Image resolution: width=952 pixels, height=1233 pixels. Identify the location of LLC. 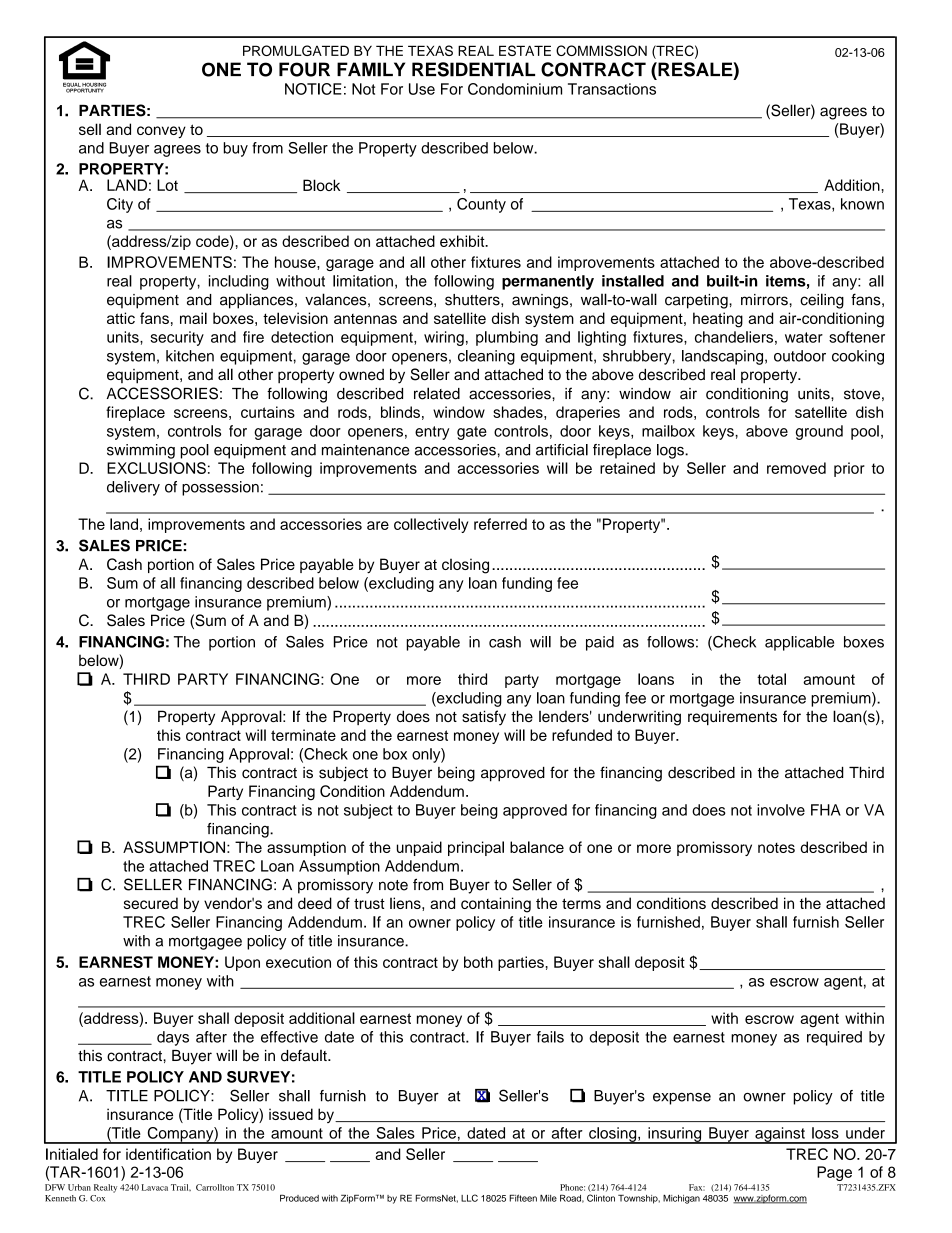
(469, 1198).
